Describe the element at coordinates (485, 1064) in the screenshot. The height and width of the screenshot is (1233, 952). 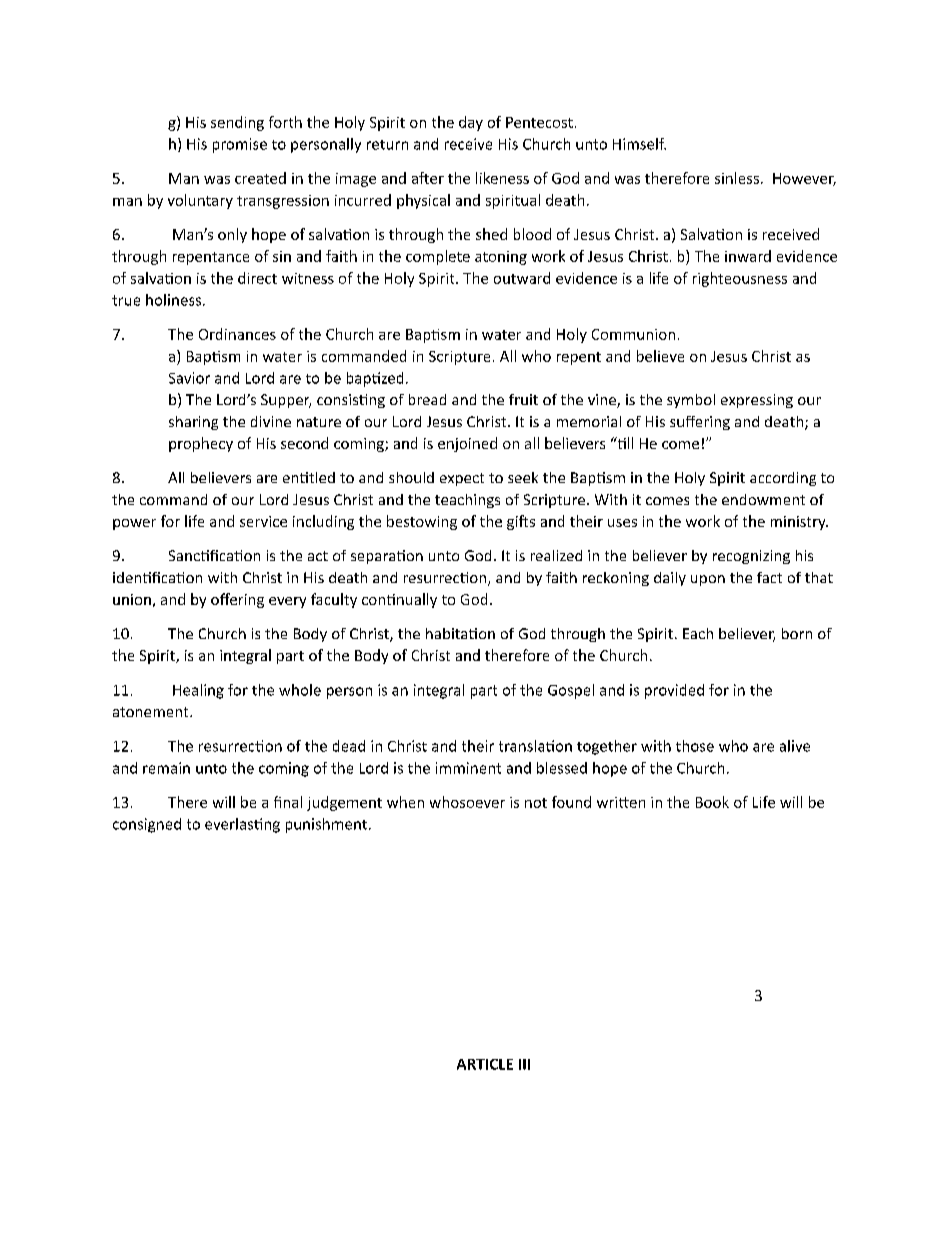
I see `ARTICLE` at that location.
